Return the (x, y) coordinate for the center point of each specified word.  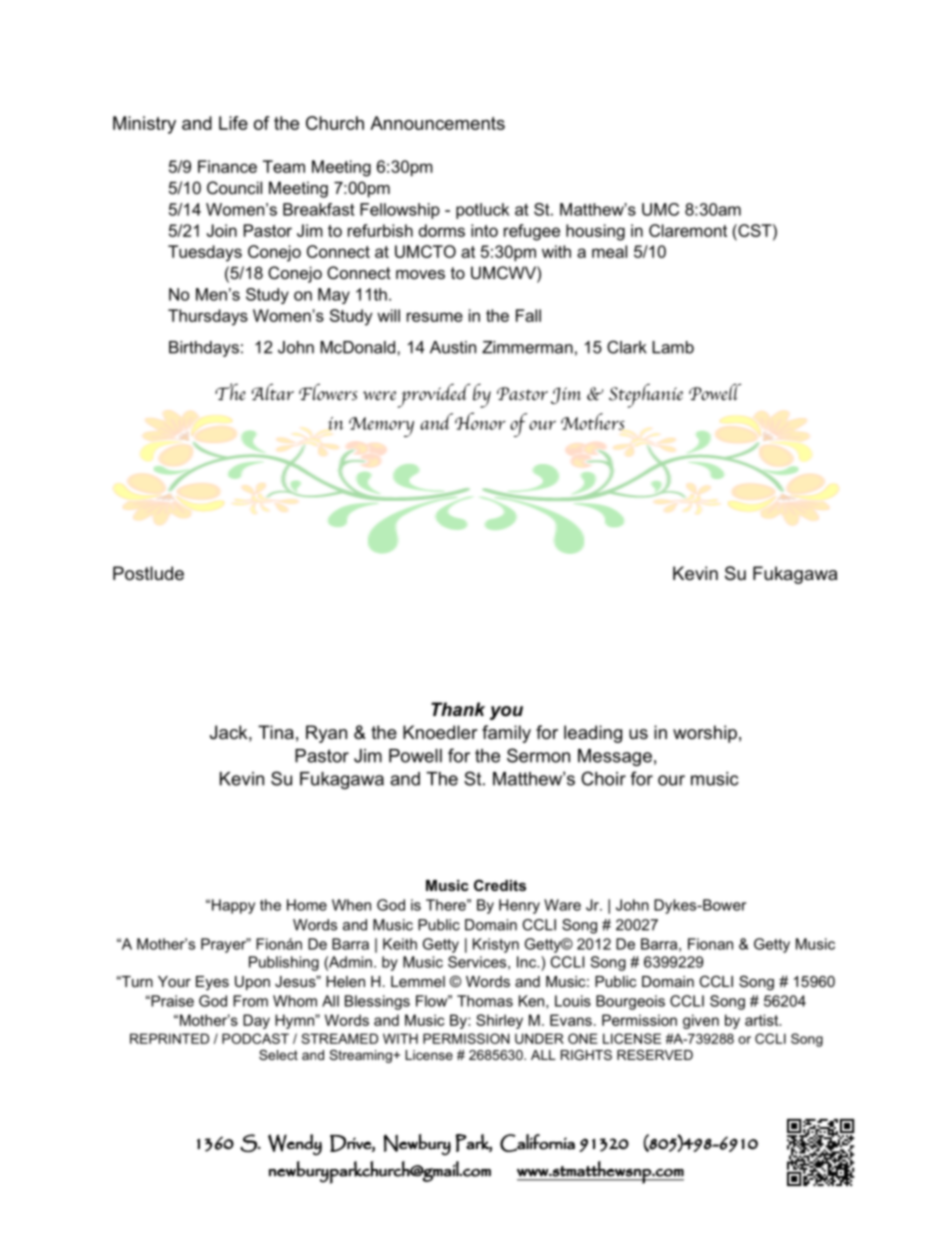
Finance (227, 166)
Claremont (688, 230)
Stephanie (646, 396)
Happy (233, 906)
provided (433, 396)
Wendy (295, 1145)
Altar (273, 392)
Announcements (437, 123)
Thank (458, 709)
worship (705, 734)
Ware (562, 905)
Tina (276, 732)
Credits (500, 885)
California (537, 1143)
